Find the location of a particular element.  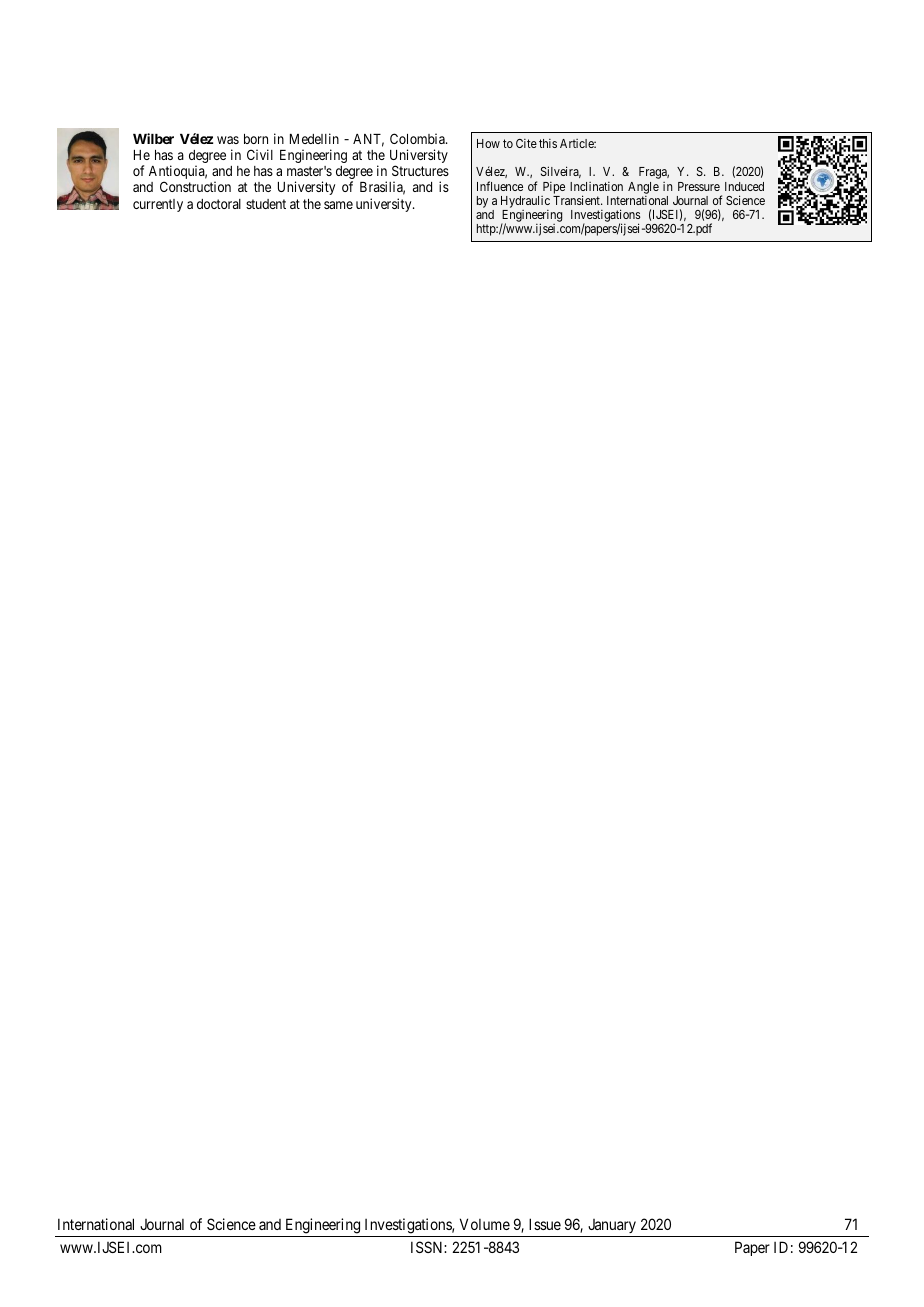

Issue is located at coordinates (545, 1224).
